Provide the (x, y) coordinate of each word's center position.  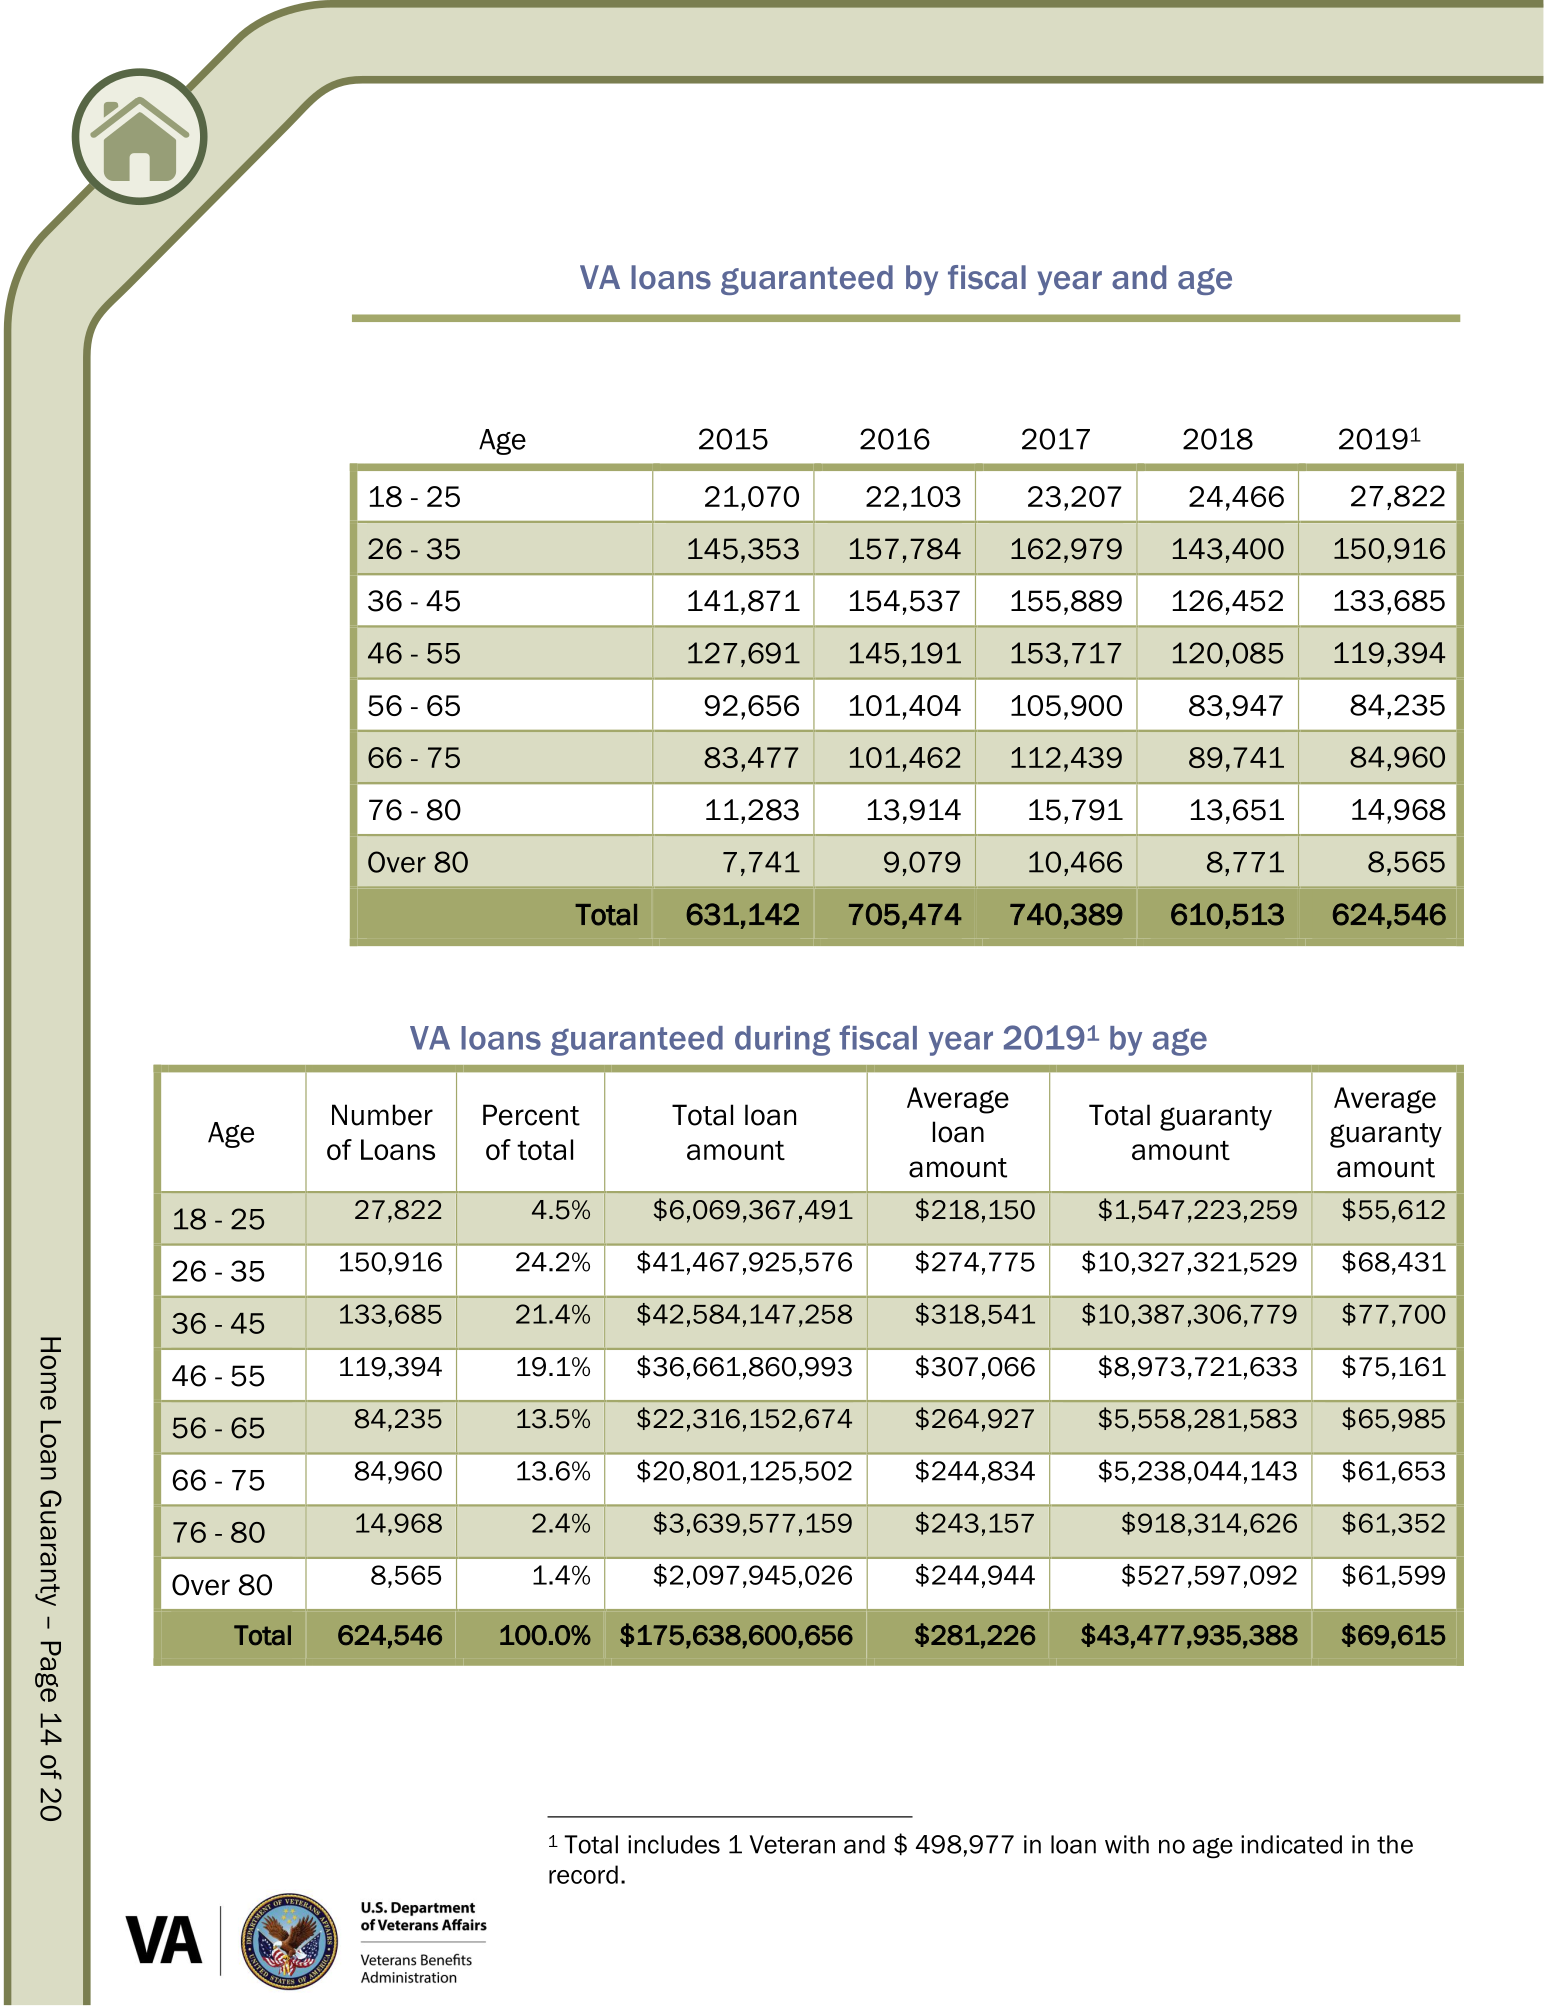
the (1395, 1844)
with (1127, 1844)
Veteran (792, 1844)
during (782, 1041)
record (583, 1874)
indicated (1291, 1844)
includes (674, 1844)
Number (382, 1115)
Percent (531, 1115)
